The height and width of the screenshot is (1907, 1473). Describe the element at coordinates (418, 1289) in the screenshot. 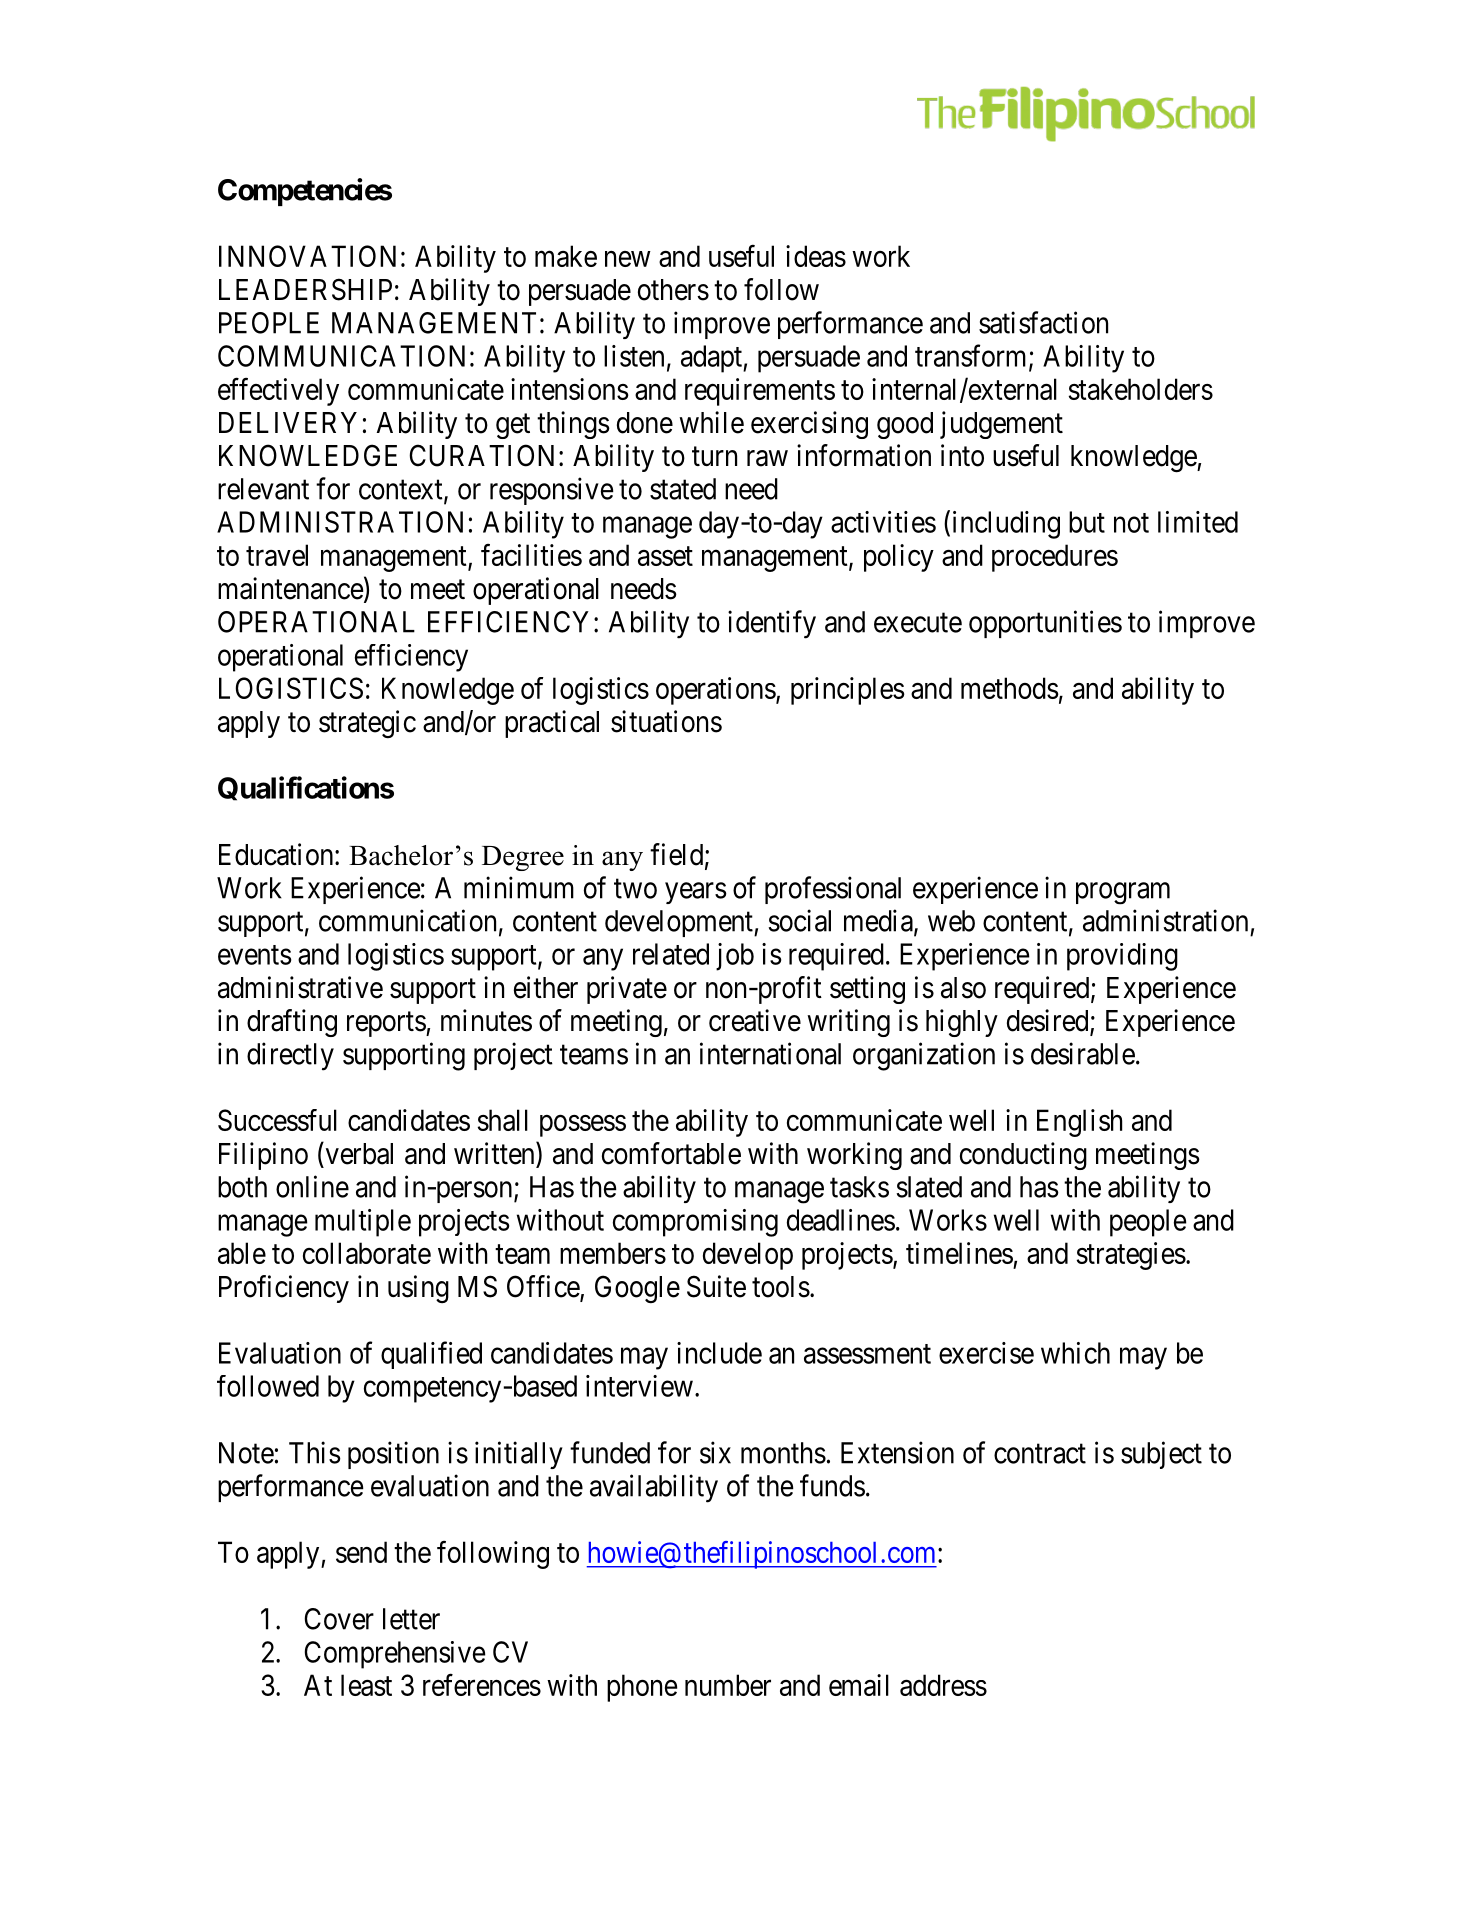

I see `using` at that location.
